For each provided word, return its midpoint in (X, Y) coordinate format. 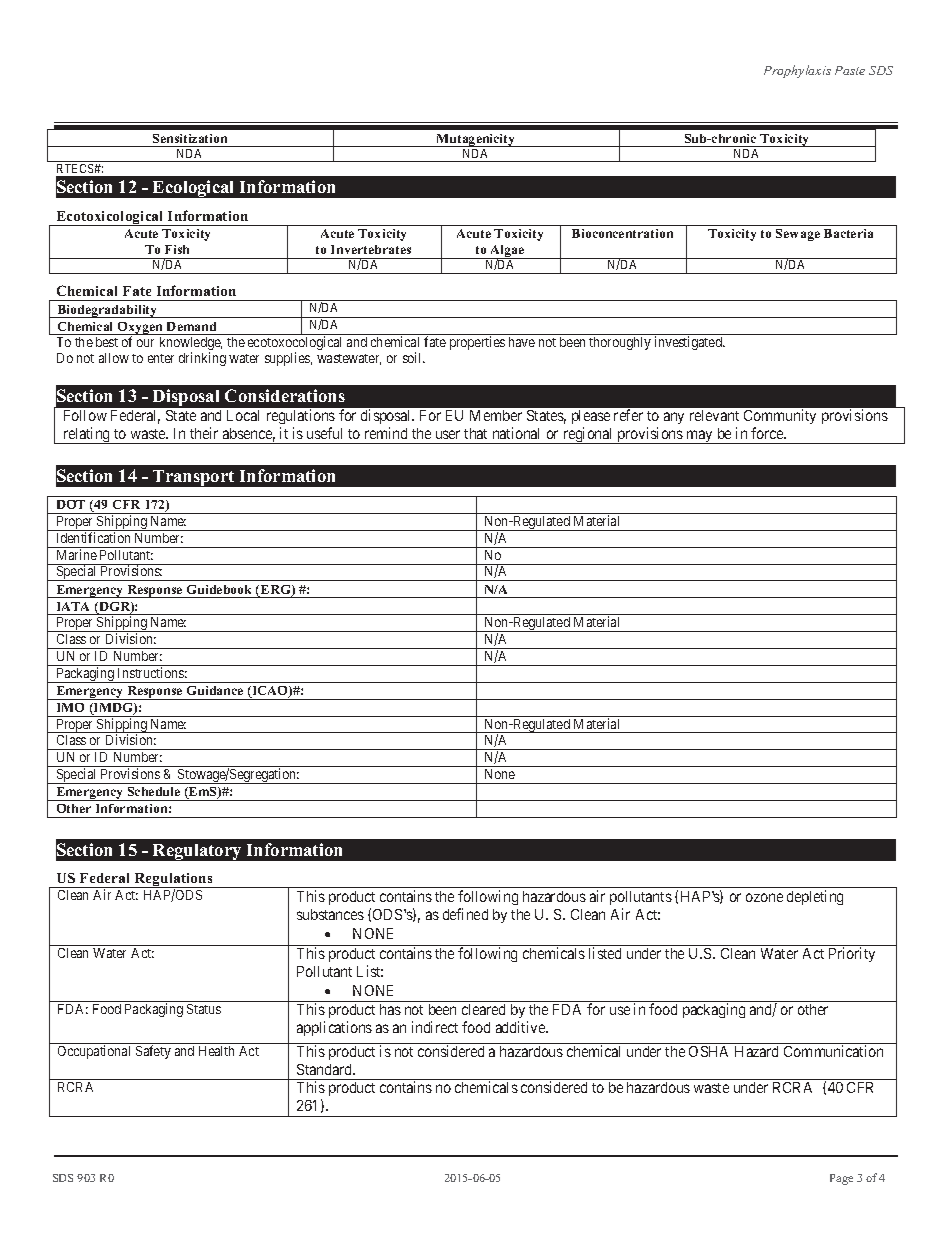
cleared (483, 1009)
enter (161, 358)
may (700, 437)
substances (330, 914)
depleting (815, 897)
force (768, 433)
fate (435, 341)
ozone (764, 897)
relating (87, 435)
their (204, 433)
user (448, 434)
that (475, 433)
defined (465, 914)
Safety (153, 1052)
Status (204, 1009)
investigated (689, 343)
